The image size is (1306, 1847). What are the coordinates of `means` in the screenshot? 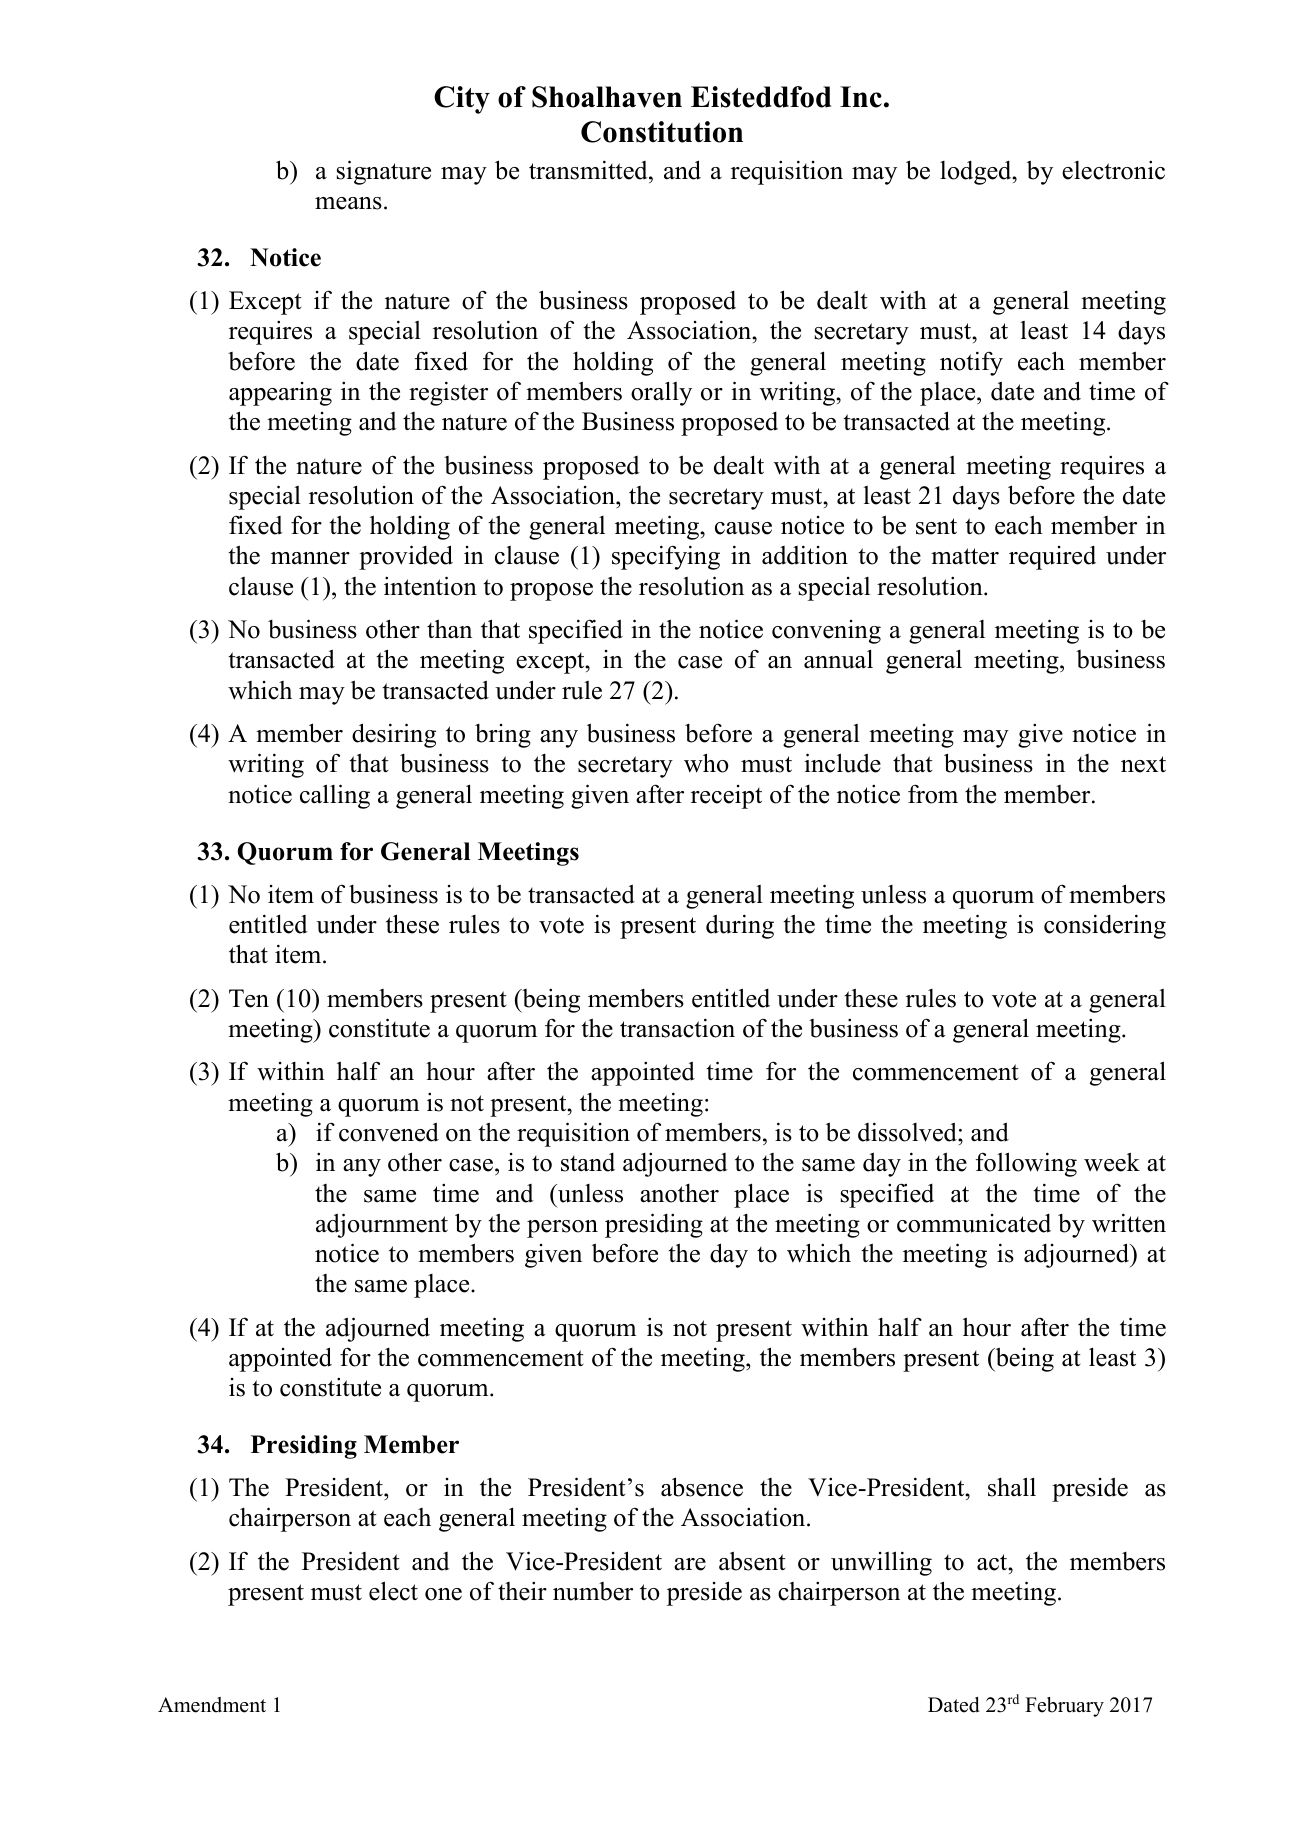 It's located at (348, 203).
